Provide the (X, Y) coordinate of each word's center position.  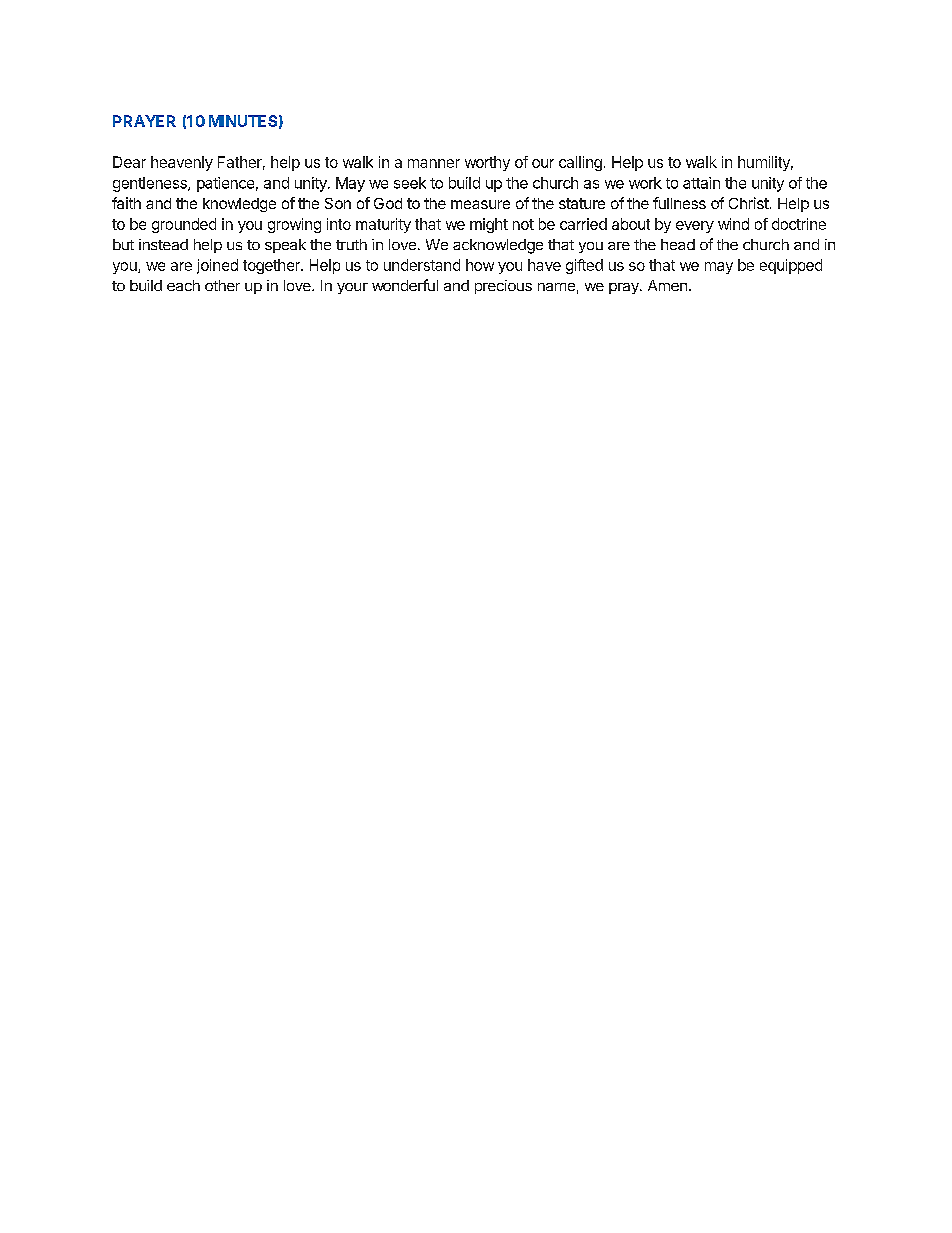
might (489, 225)
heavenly (182, 163)
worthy (487, 163)
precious (503, 287)
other (222, 285)
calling (580, 163)
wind (733, 224)
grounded (184, 225)
